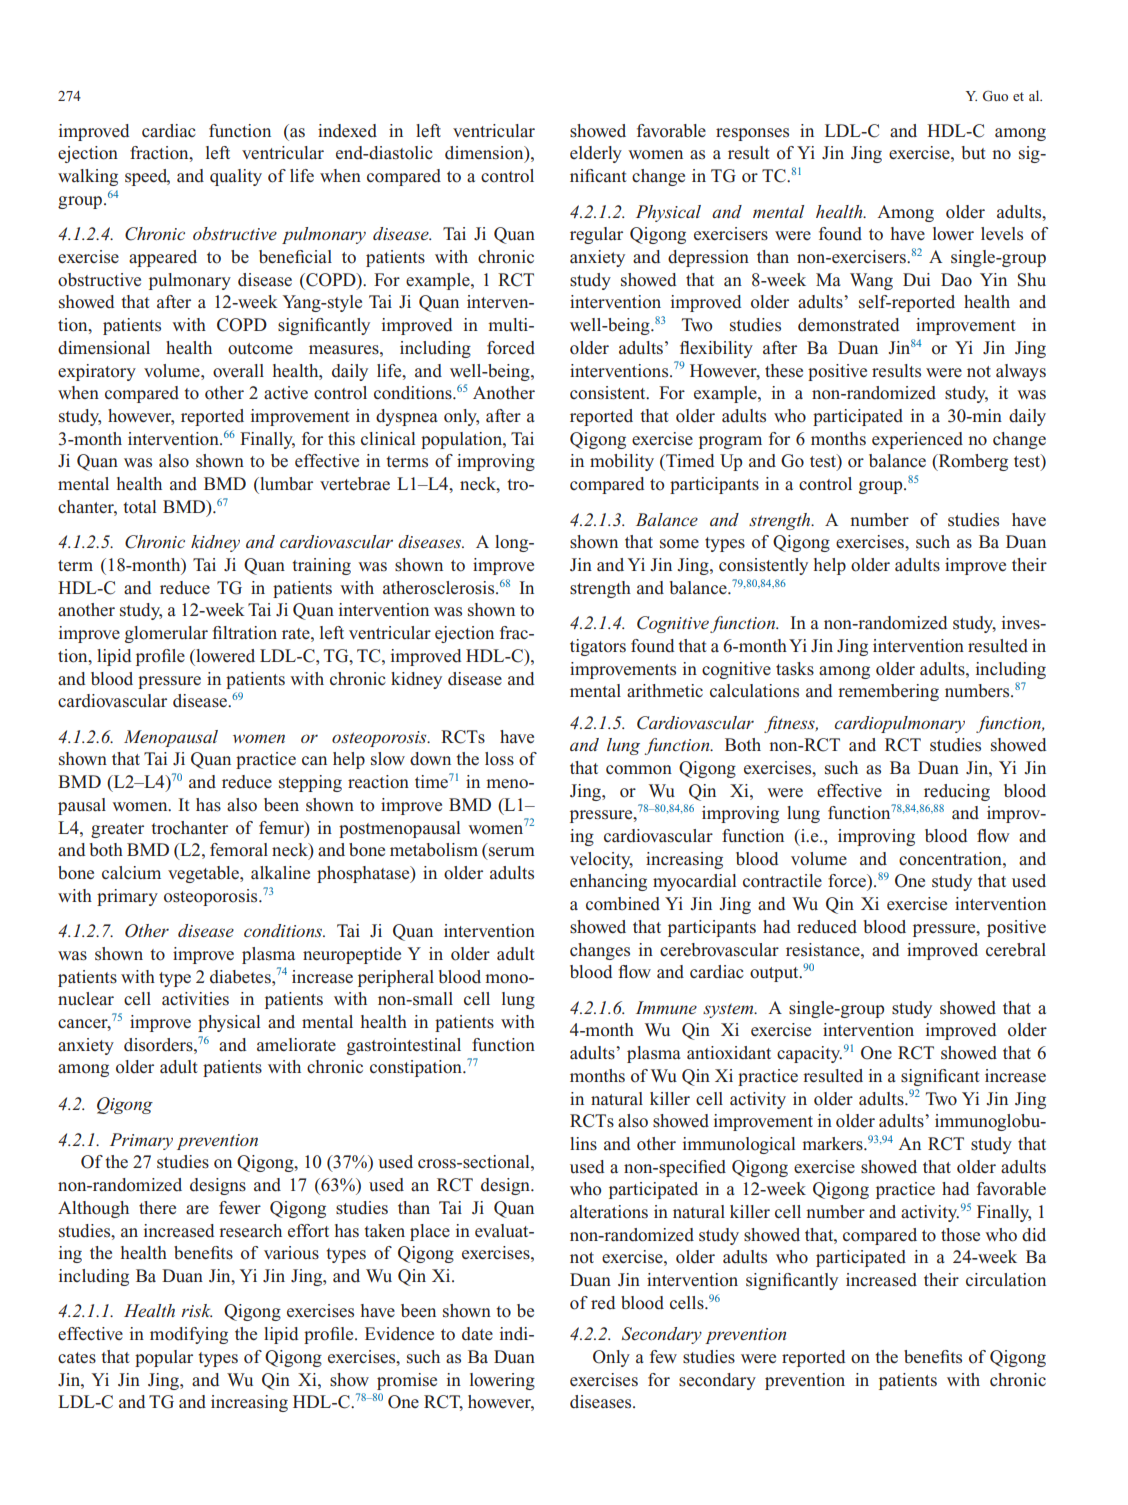 Image resolution: width=1128 pixels, height=1505 pixels. Describe the element at coordinates (888, 692) in the screenshot. I see `remembering` at that location.
